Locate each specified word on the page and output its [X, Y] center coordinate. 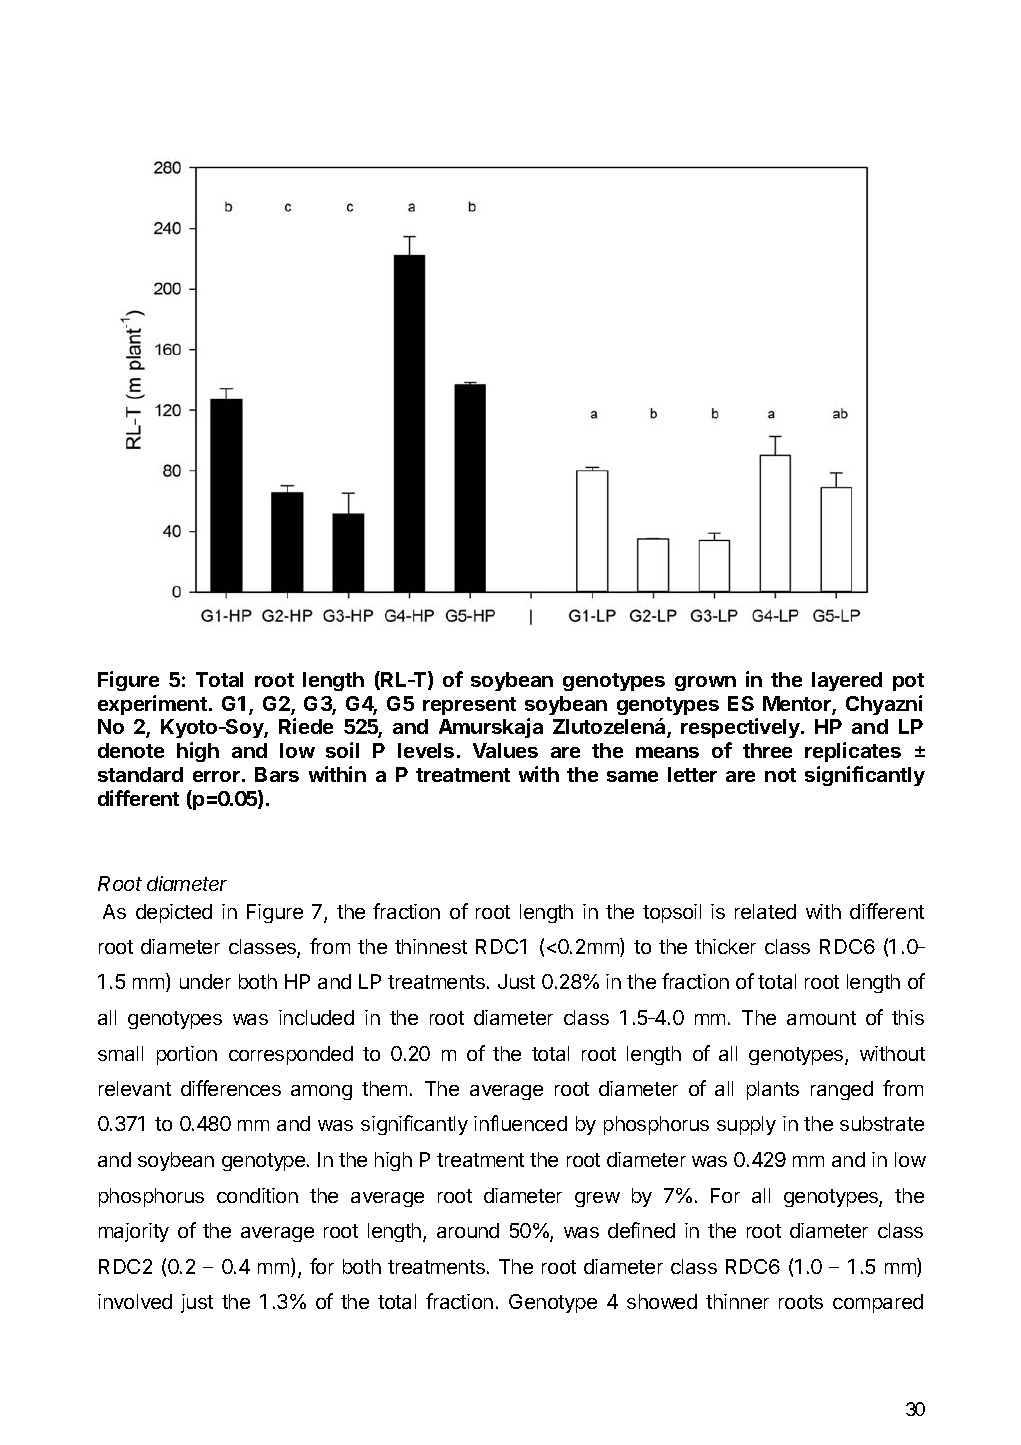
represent [469, 706]
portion [187, 1055]
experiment [152, 705]
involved [135, 1301]
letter [692, 774]
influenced [520, 1123]
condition [257, 1195]
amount [821, 1018]
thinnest [431, 946]
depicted [174, 913]
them [384, 1088]
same [632, 776]
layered [847, 681]
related [765, 911]
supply [746, 1125]
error [216, 776]
